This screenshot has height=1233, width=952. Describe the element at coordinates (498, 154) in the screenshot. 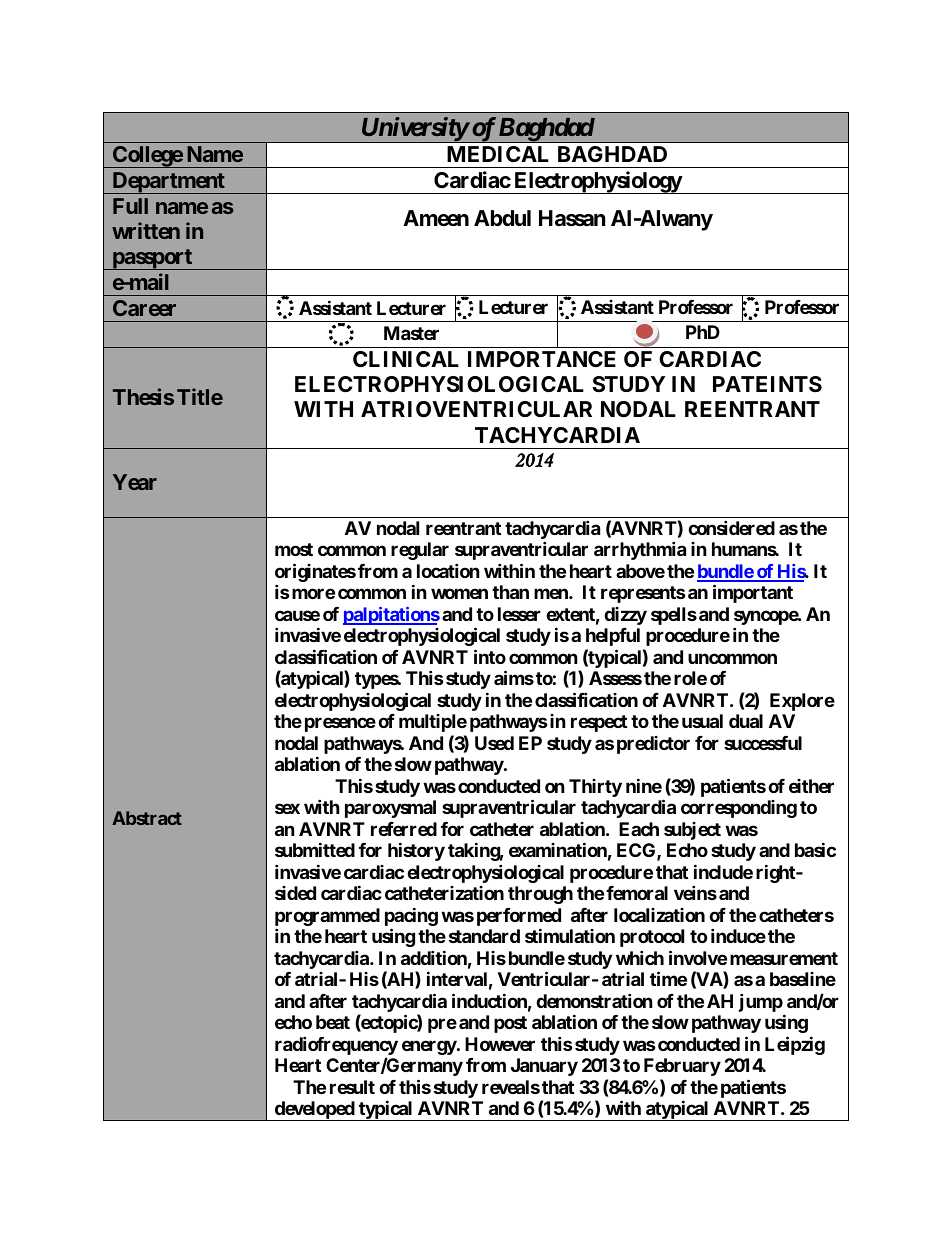

I see `MEDICAL` at that location.
